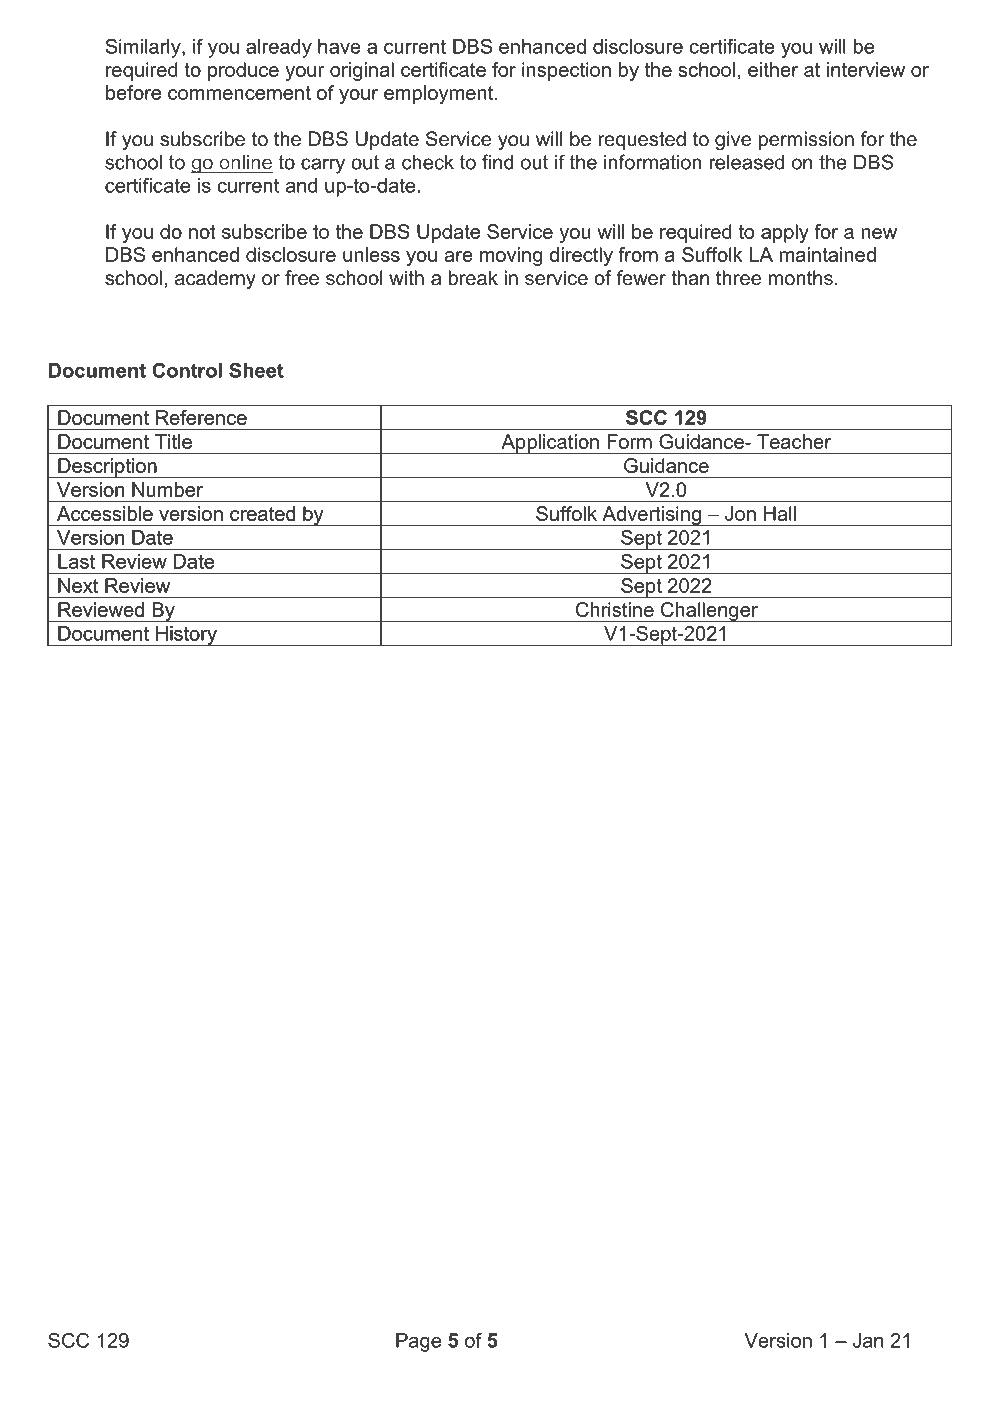 This document has height=1412, width=999. What do you see at coordinates (263, 513) in the document?
I see `created` at bounding box center [263, 513].
